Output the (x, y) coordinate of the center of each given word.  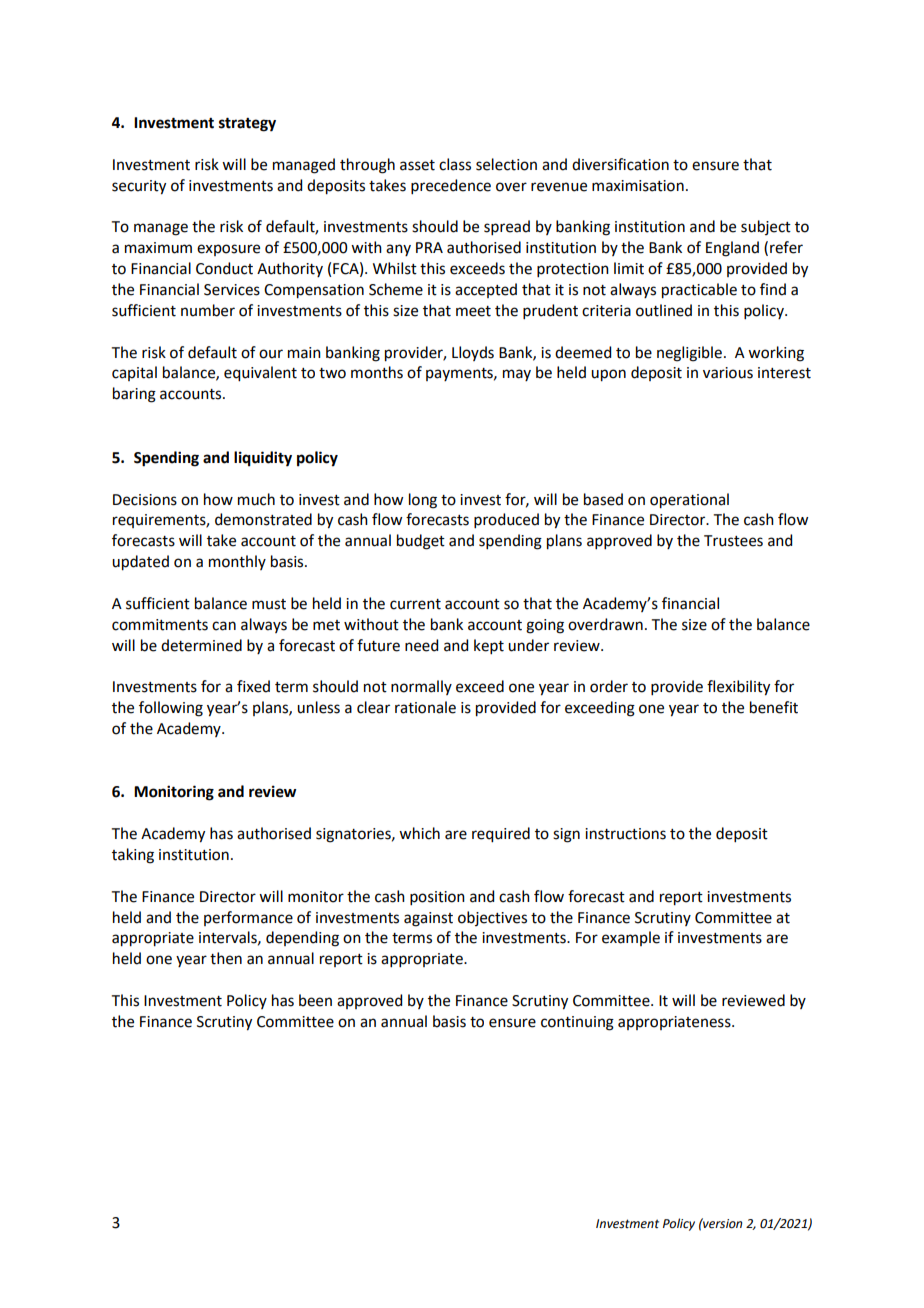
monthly (237, 562)
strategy (247, 125)
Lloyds (473, 353)
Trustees (733, 541)
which (419, 833)
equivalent (260, 374)
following (171, 709)
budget (421, 542)
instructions (625, 834)
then (226, 958)
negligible (689, 354)
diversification (620, 164)
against (428, 919)
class (455, 164)
